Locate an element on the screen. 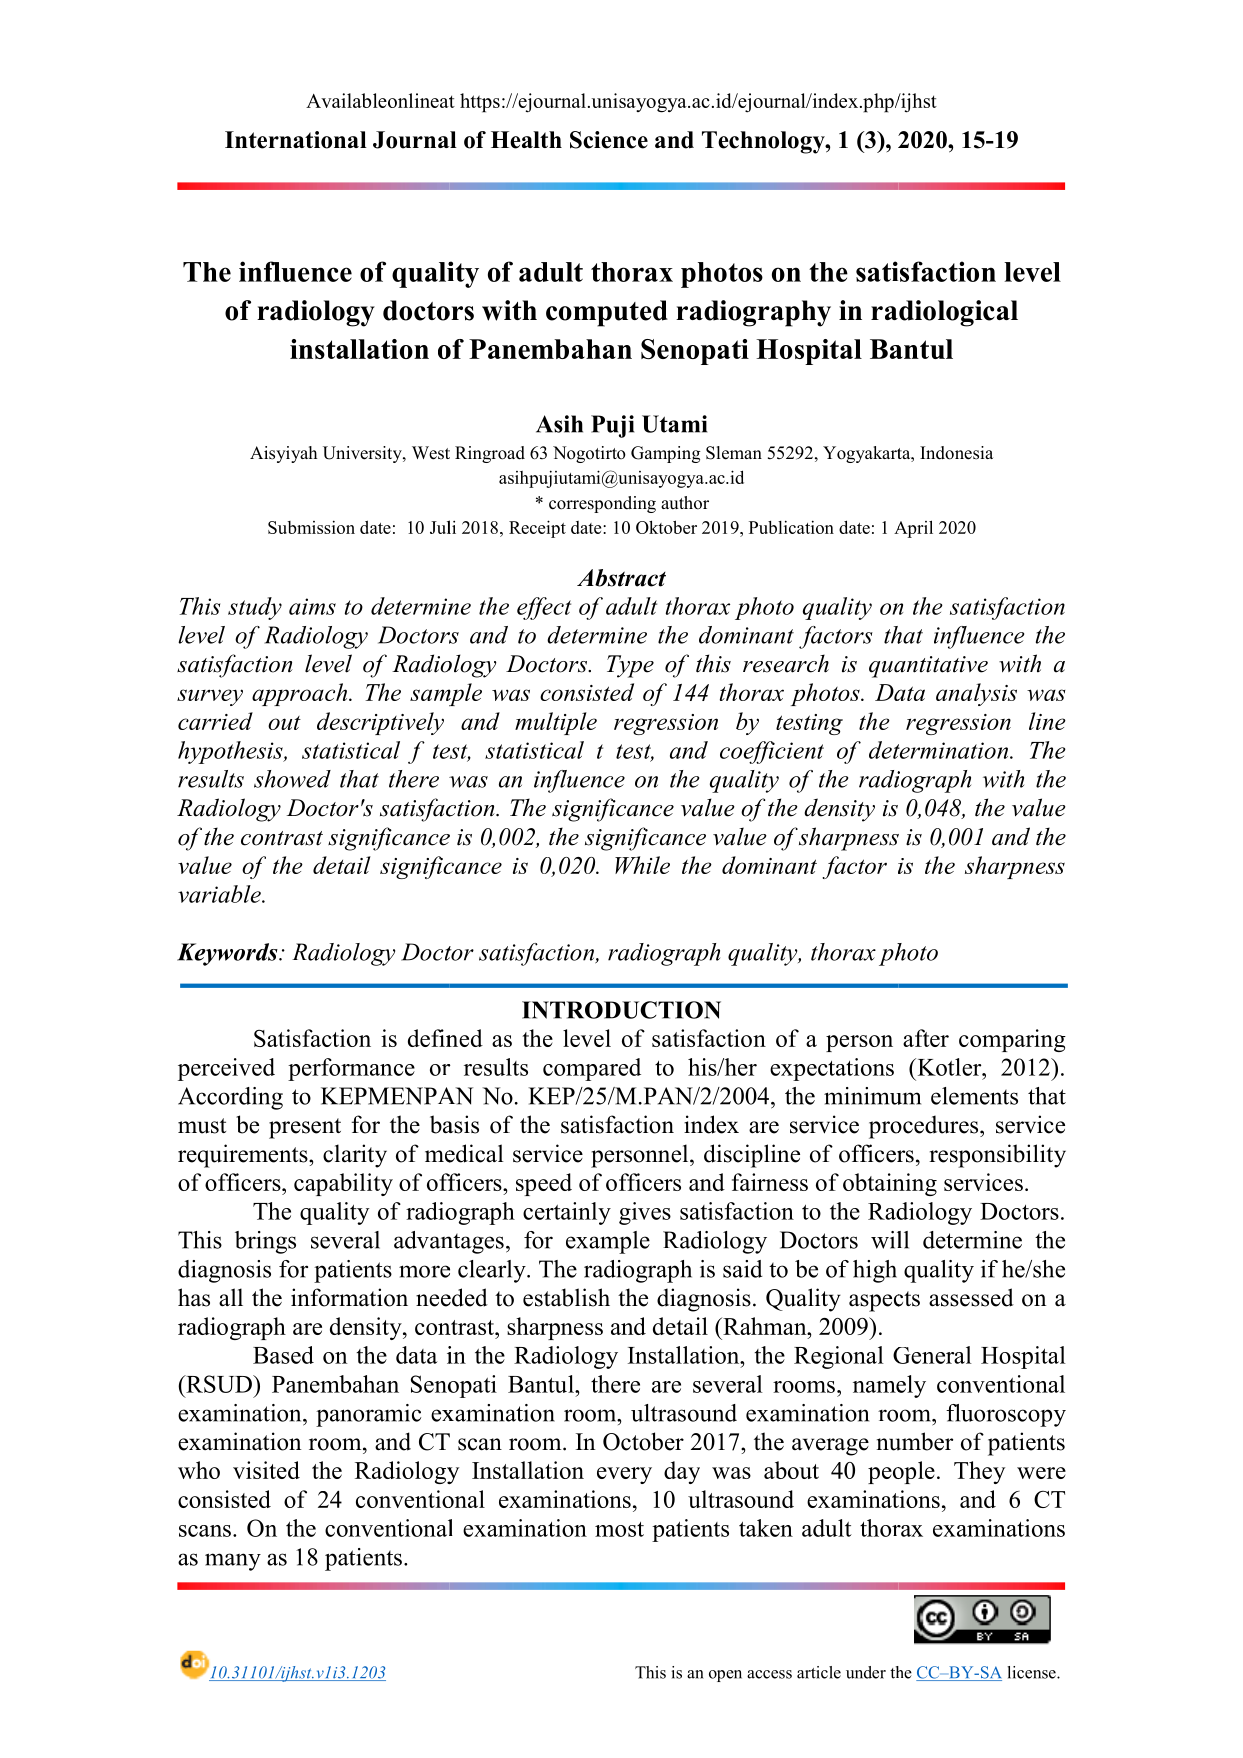  Oktober is located at coordinates (666, 527).
